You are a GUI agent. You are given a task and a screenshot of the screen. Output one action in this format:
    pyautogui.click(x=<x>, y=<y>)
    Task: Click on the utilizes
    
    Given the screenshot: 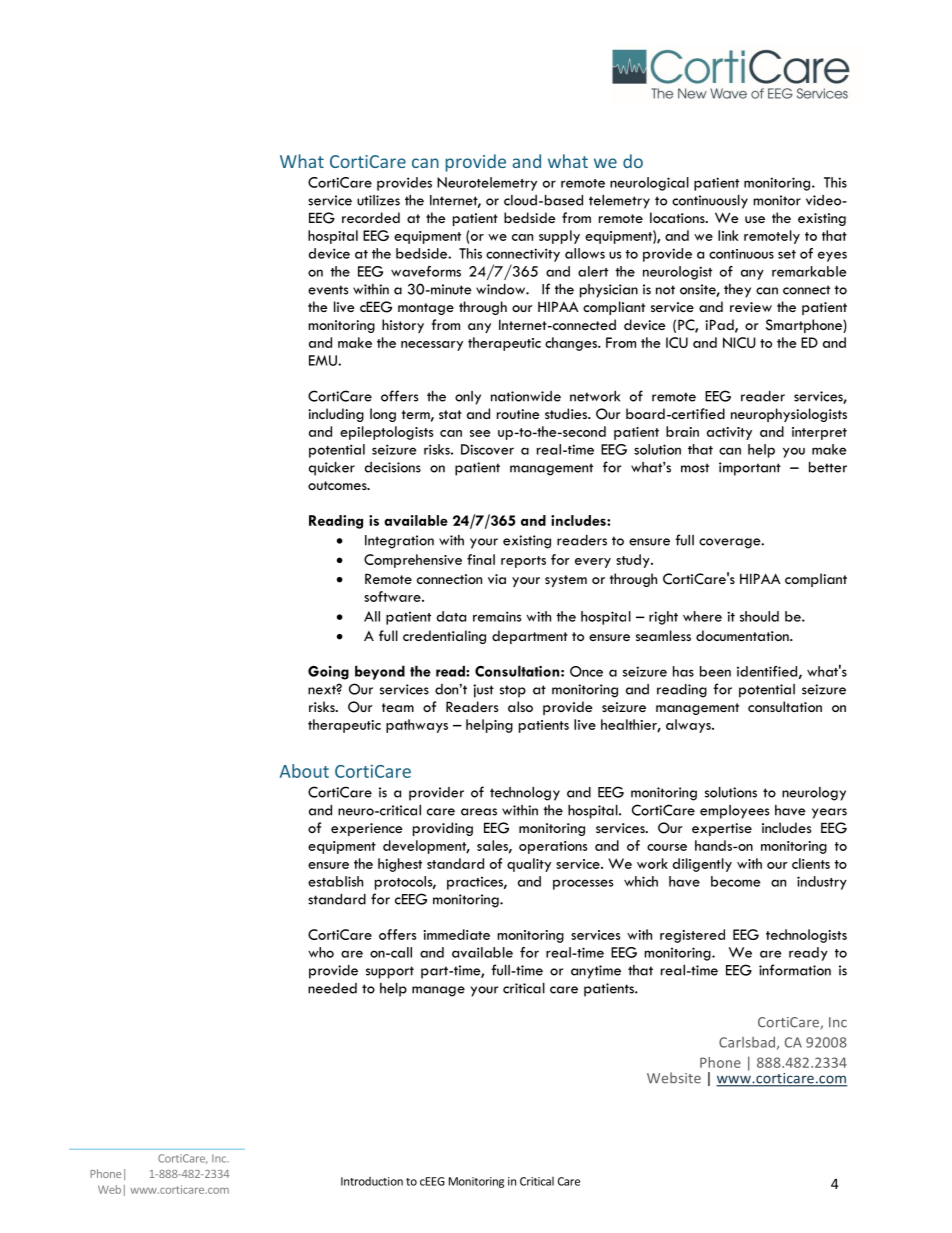 What is the action you would take?
    pyautogui.click(x=378, y=200)
